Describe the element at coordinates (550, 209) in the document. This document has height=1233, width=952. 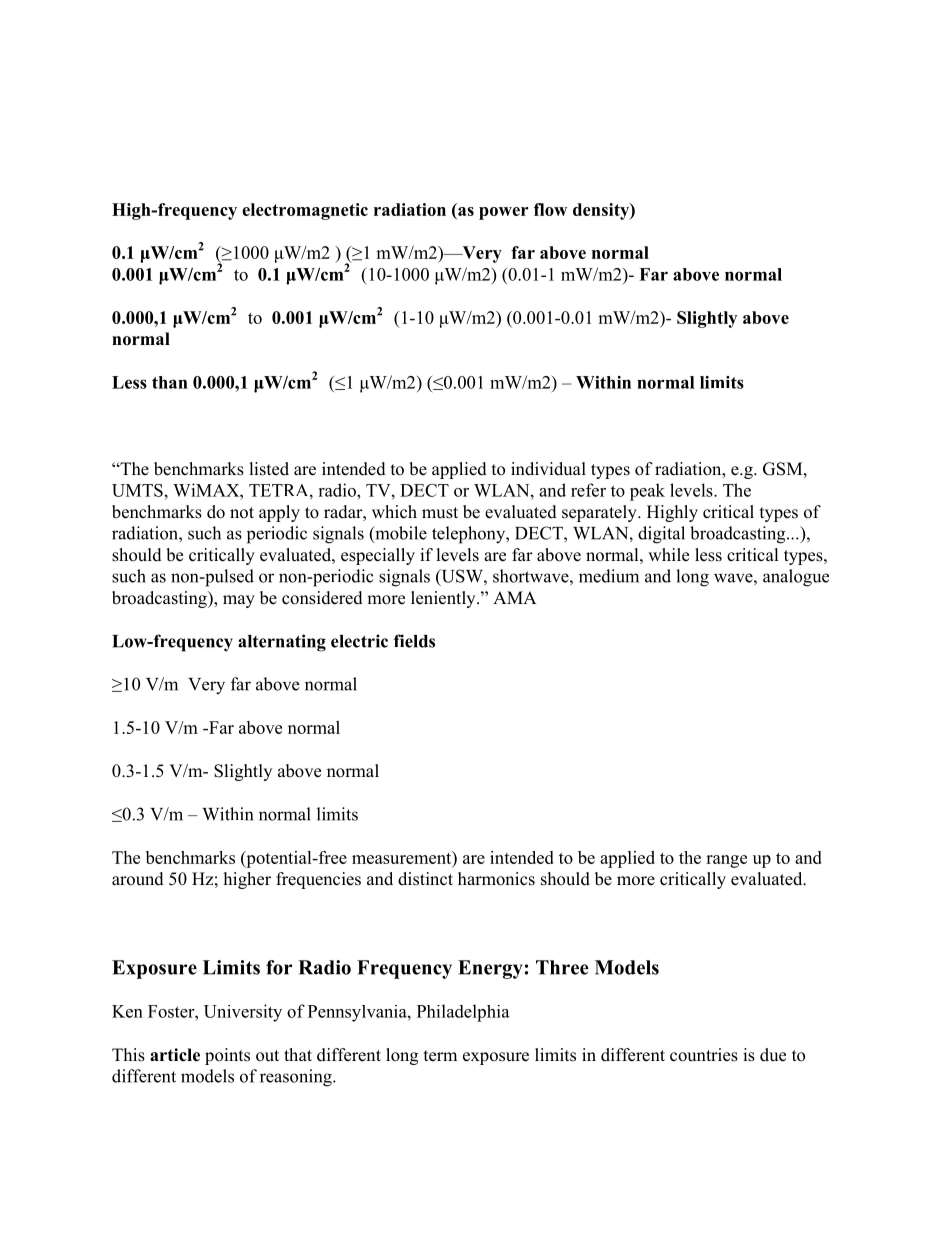
I see `flow` at that location.
